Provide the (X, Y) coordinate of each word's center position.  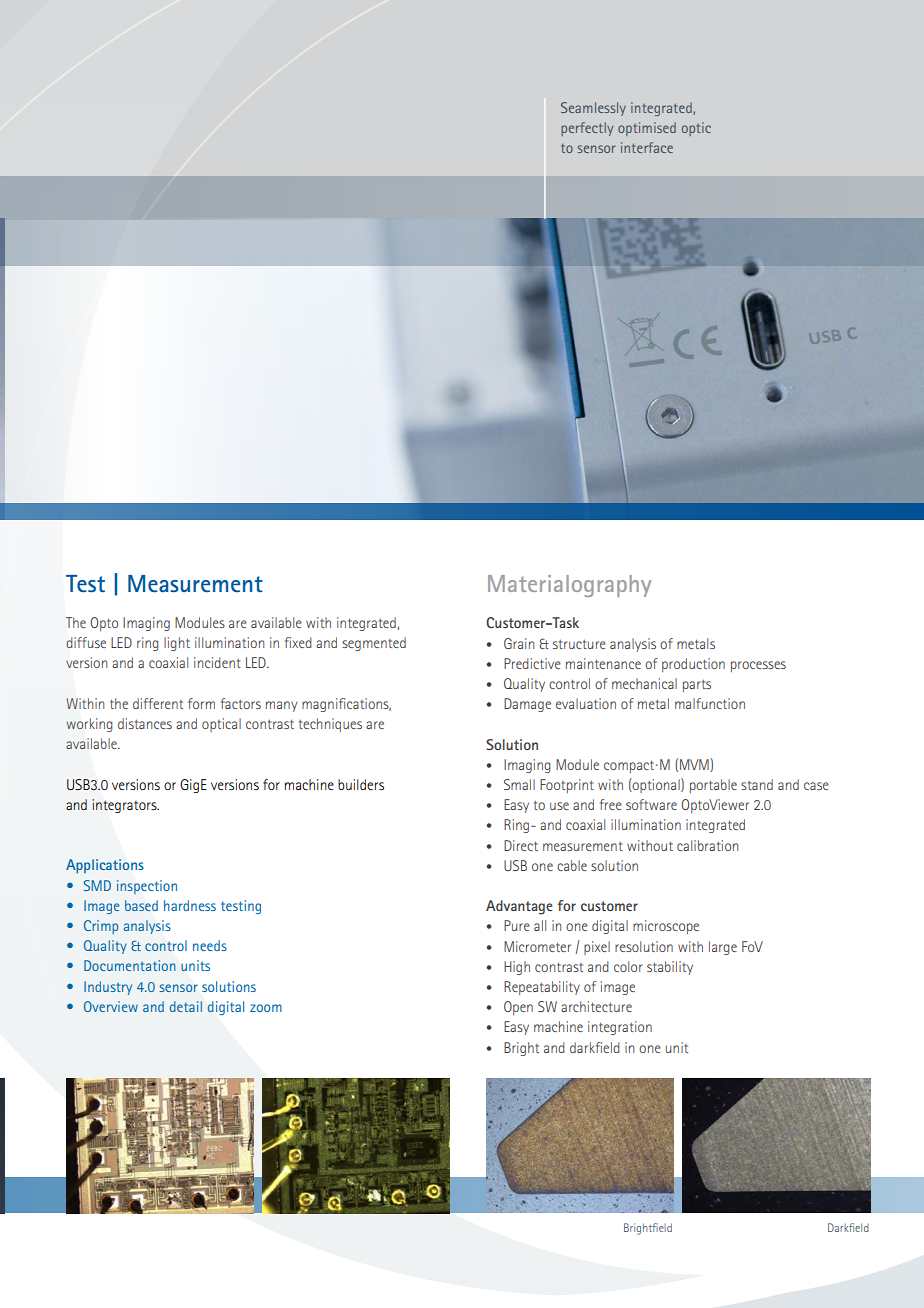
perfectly (587, 129)
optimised (647, 129)
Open (518, 1008)
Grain (519, 643)
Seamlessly (593, 109)
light (177, 644)
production (693, 665)
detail (186, 1006)
